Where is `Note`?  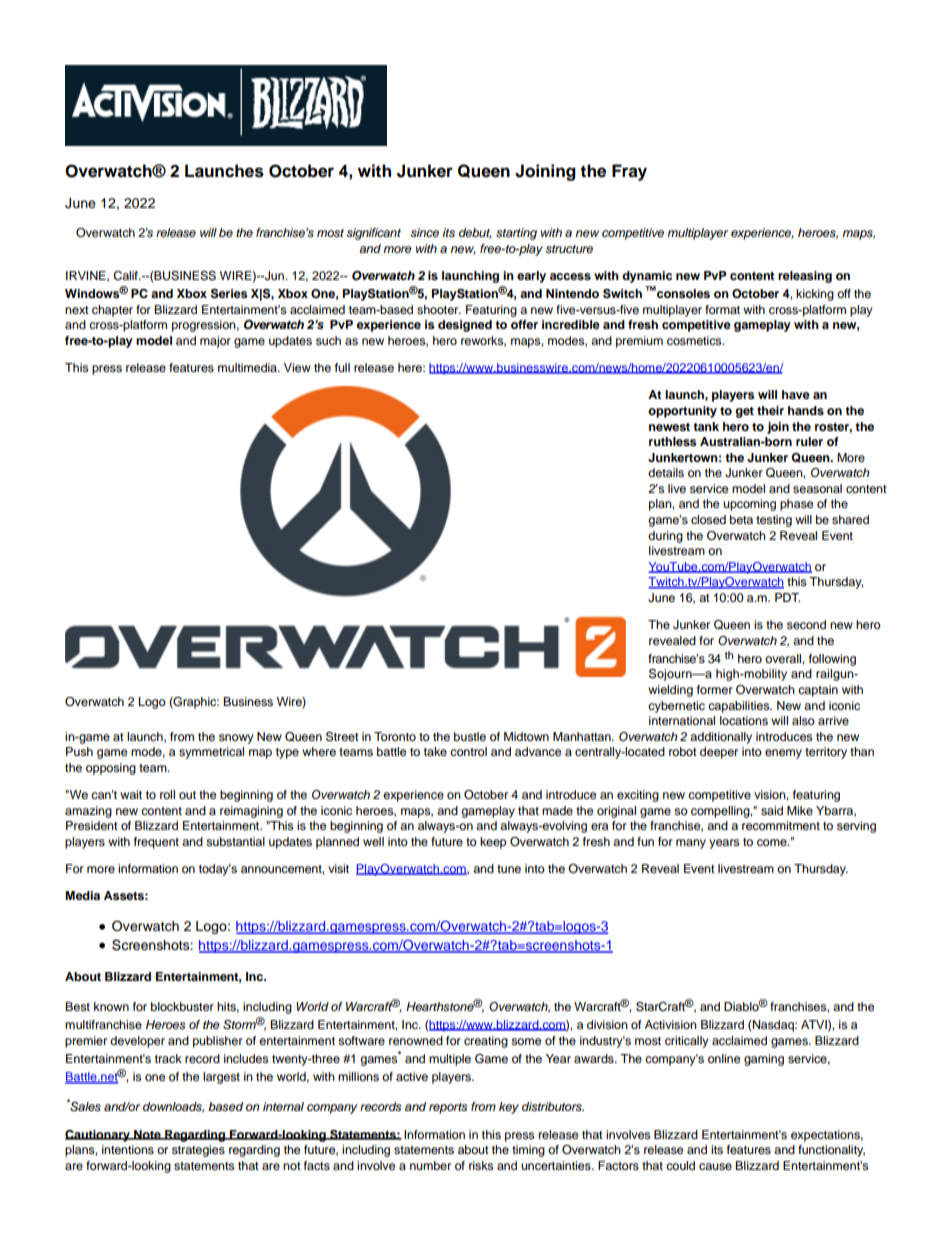
Note is located at coordinates (147, 1135).
